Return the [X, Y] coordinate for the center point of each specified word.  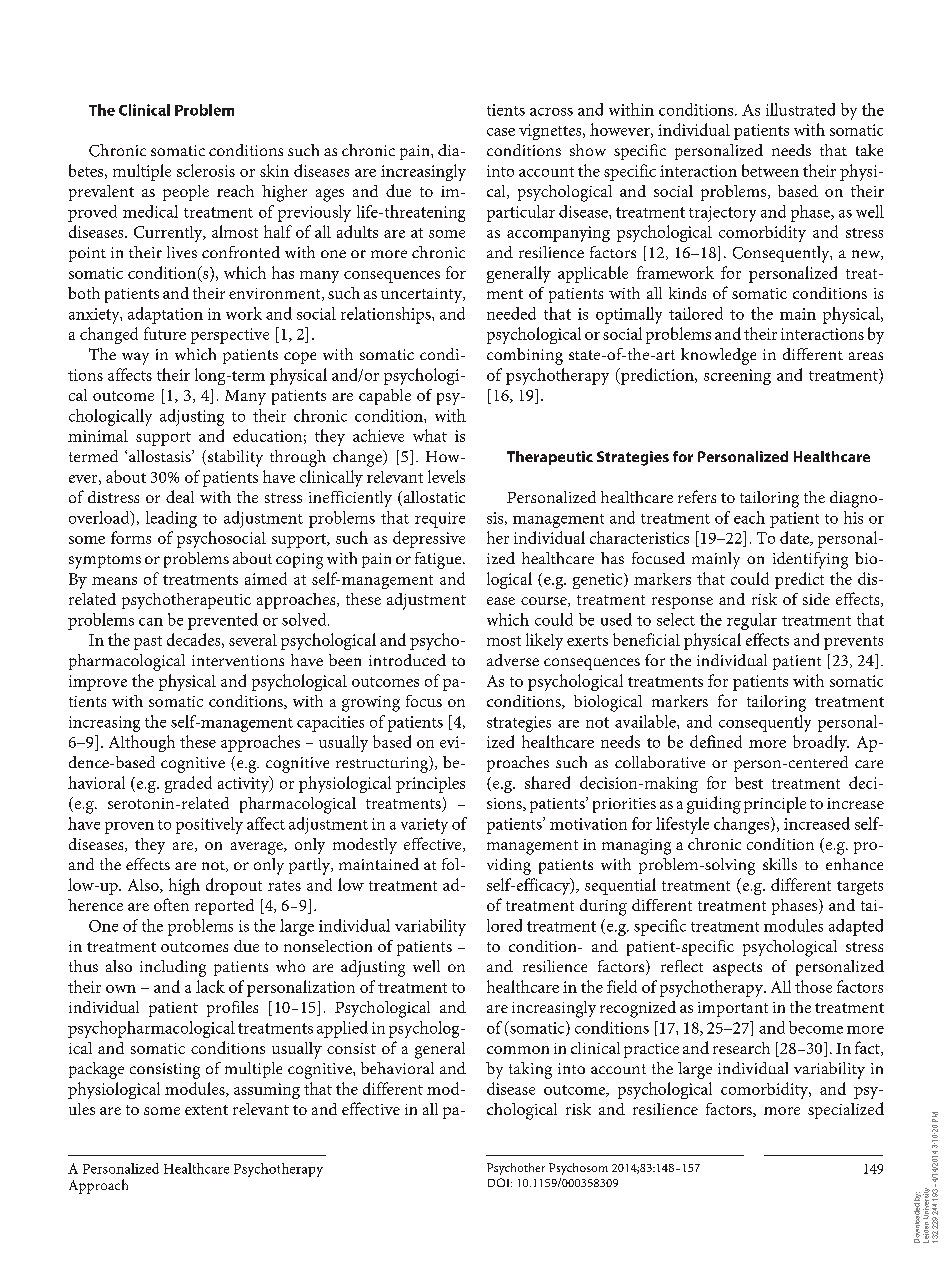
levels [446, 476]
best [749, 783]
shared [547, 782]
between [770, 170]
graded [188, 784]
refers [697, 496]
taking [530, 1070]
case [501, 132]
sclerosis [206, 170]
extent [206, 1110]
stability [235, 458]
